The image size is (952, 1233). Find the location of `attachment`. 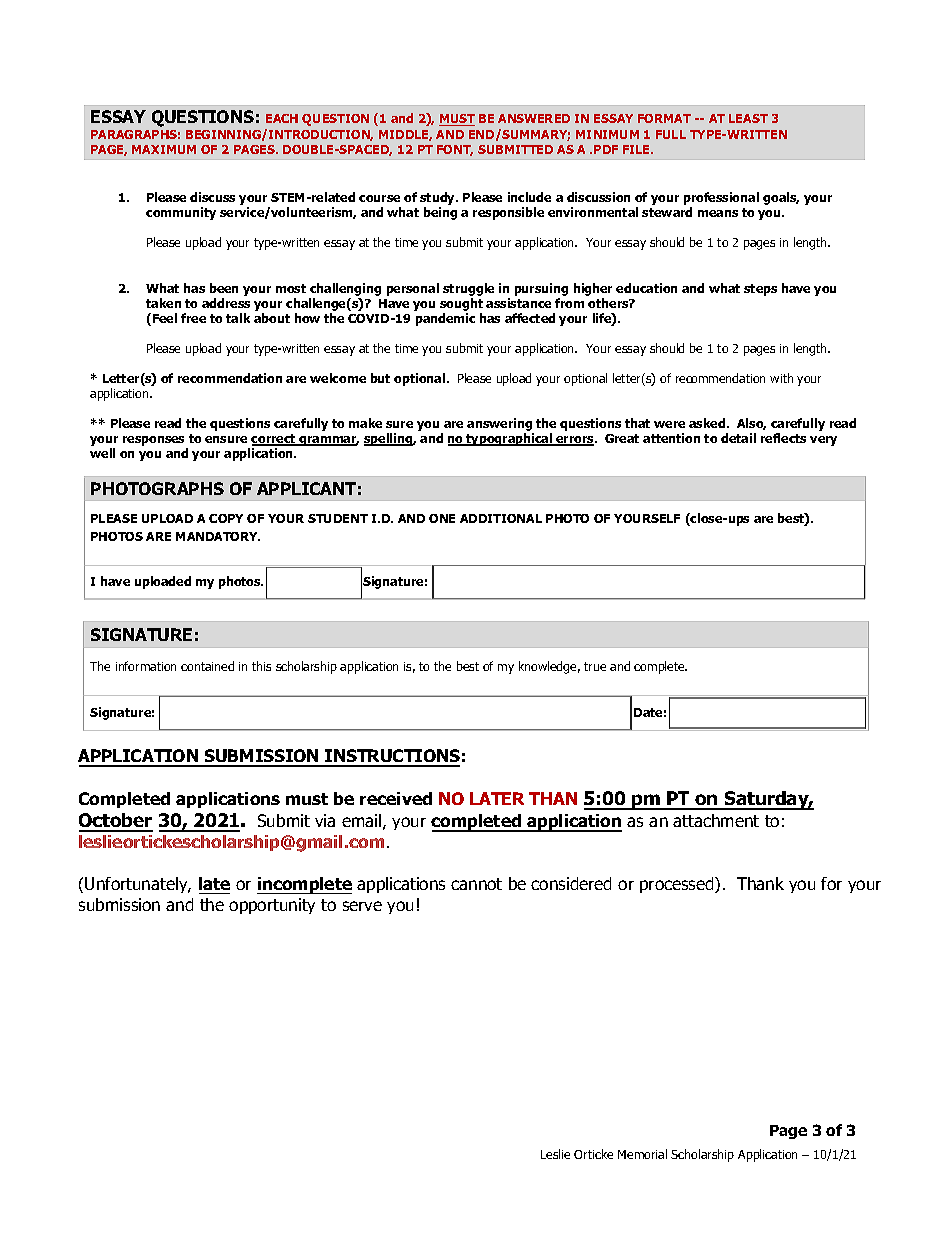

attachment is located at coordinates (716, 820).
